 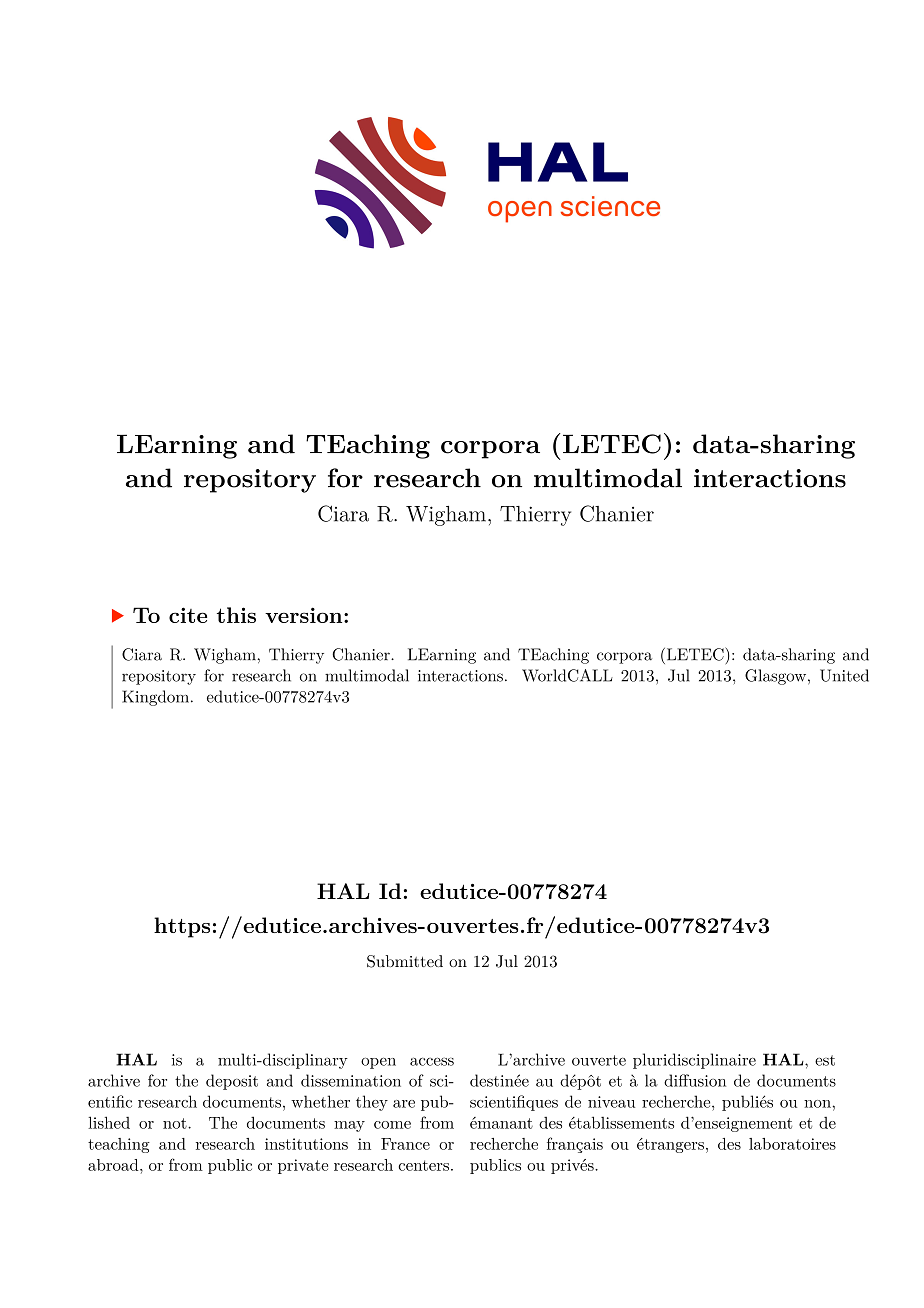 What do you see at coordinates (432, 1061) in the page?
I see `access` at bounding box center [432, 1061].
